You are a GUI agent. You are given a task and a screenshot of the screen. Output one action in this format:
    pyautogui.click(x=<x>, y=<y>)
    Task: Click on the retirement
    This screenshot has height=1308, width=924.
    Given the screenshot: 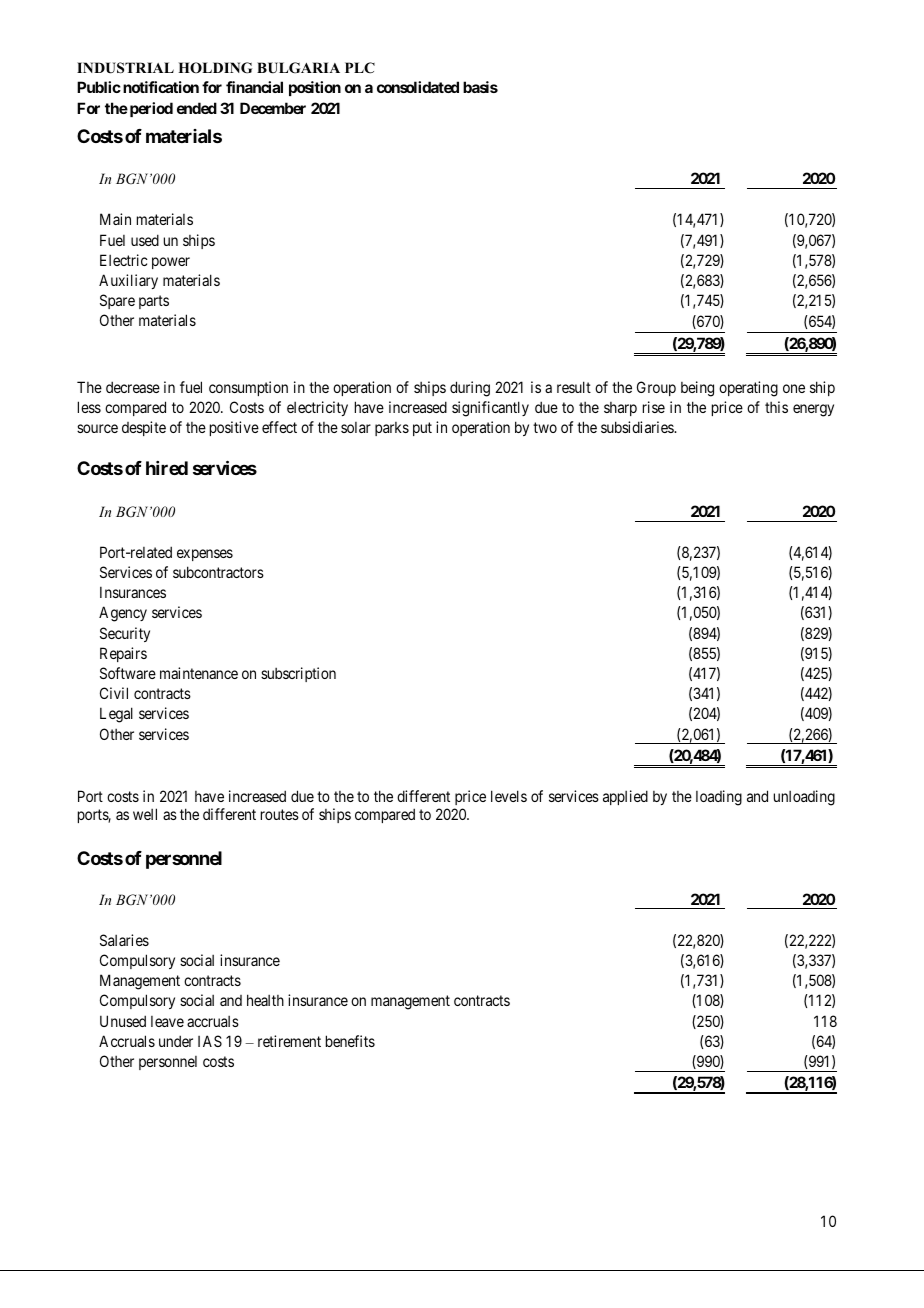 What is the action you would take?
    pyautogui.click(x=289, y=1041)
